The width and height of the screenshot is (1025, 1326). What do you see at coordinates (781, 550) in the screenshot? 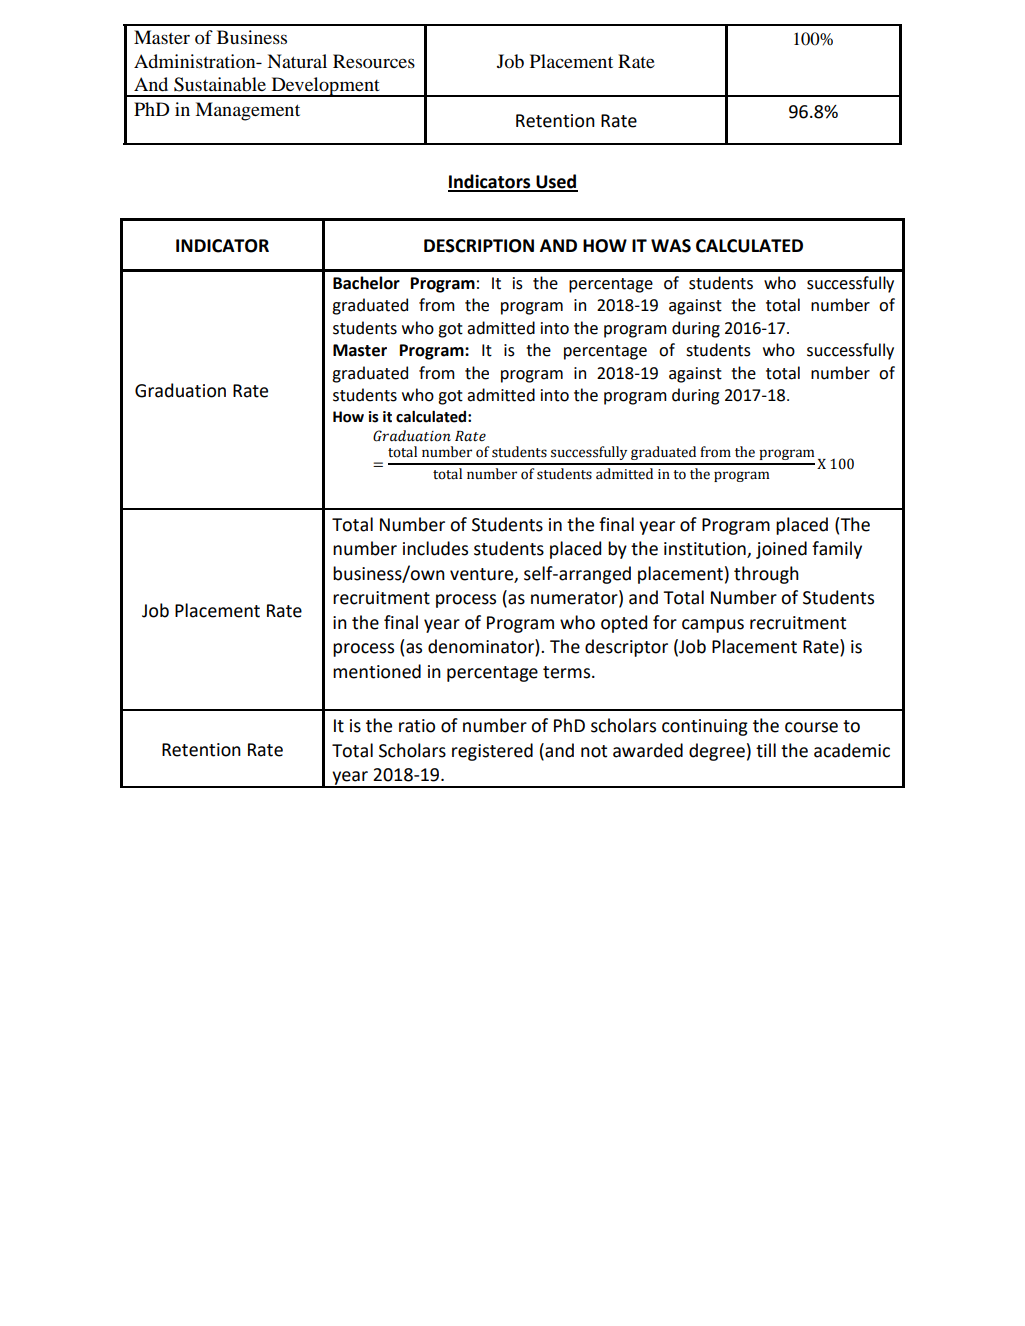
I see `joined` at bounding box center [781, 550].
